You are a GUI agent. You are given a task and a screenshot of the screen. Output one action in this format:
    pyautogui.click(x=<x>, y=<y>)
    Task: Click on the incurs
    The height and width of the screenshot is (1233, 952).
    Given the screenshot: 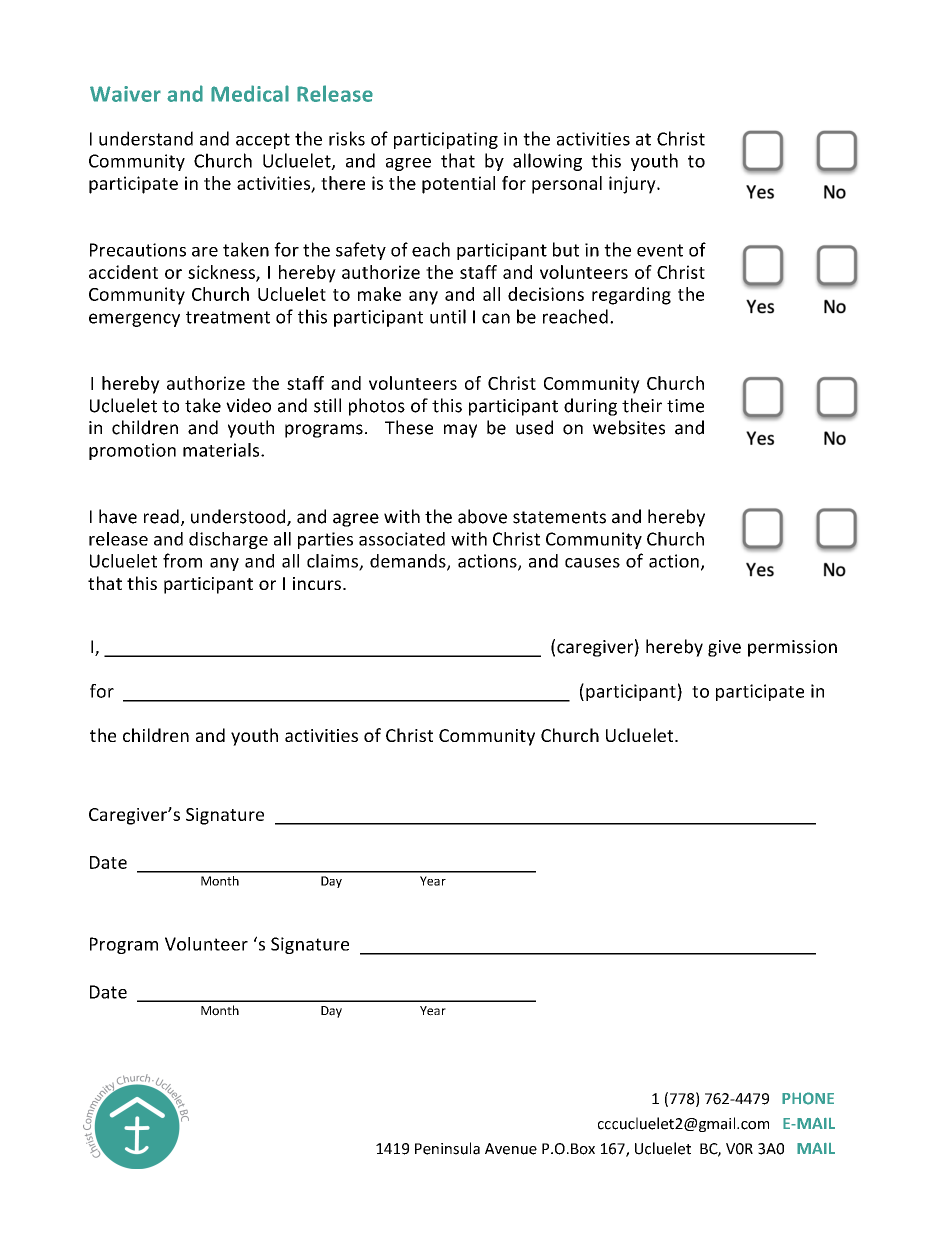 What is the action you would take?
    pyautogui.click(x=317, y=583)
